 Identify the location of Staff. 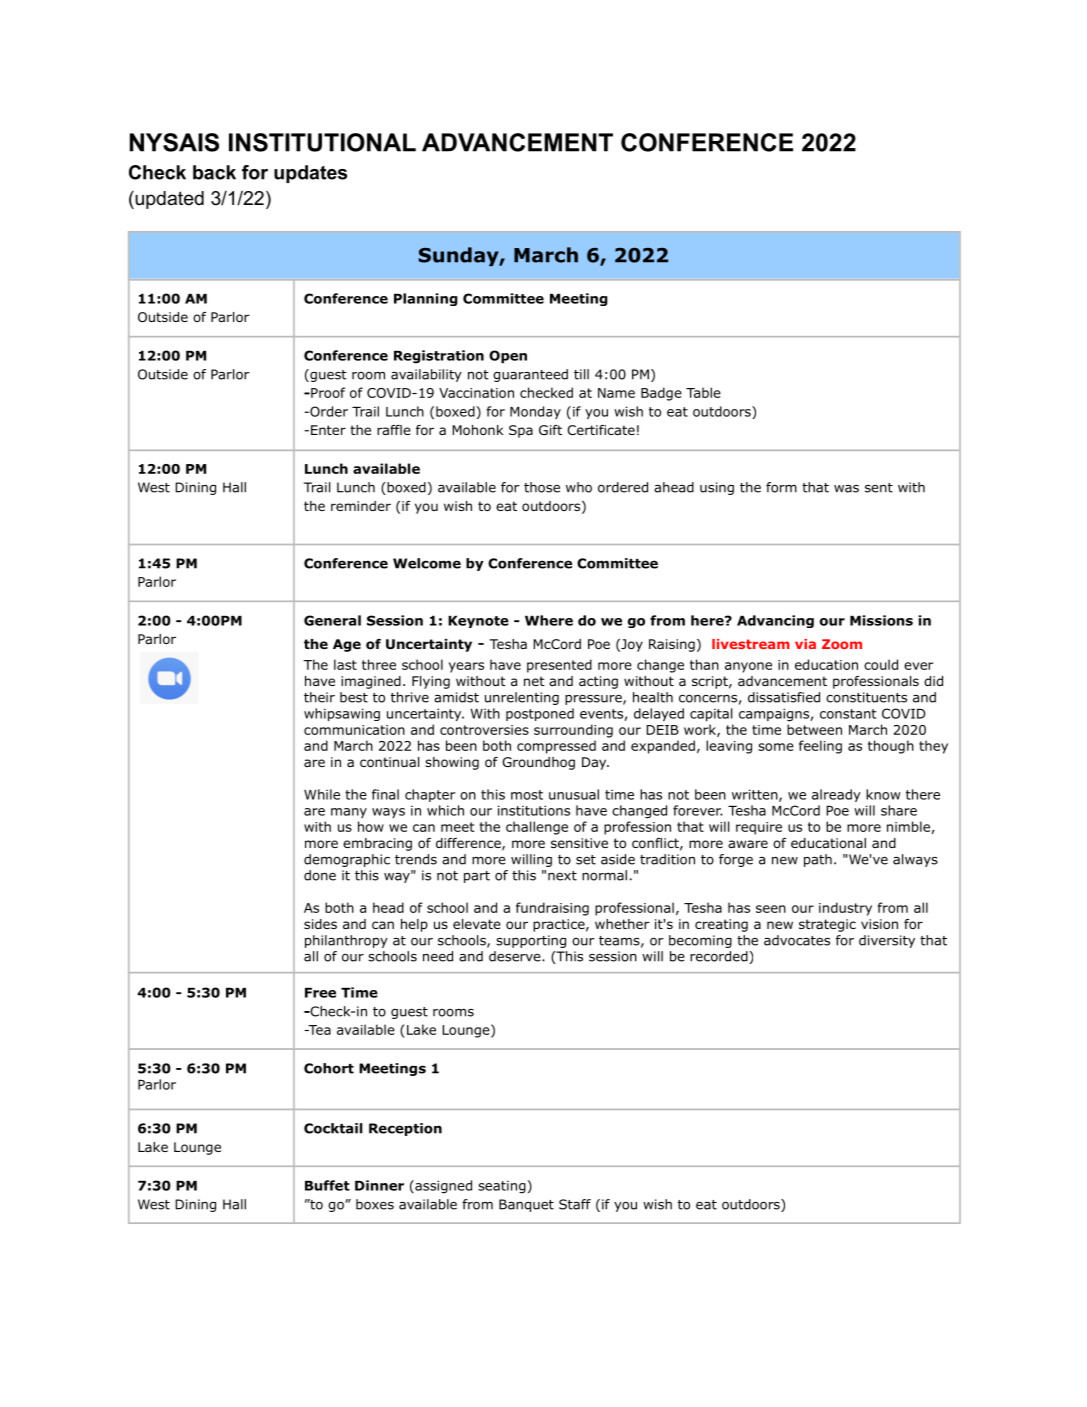
(575, 1204).
